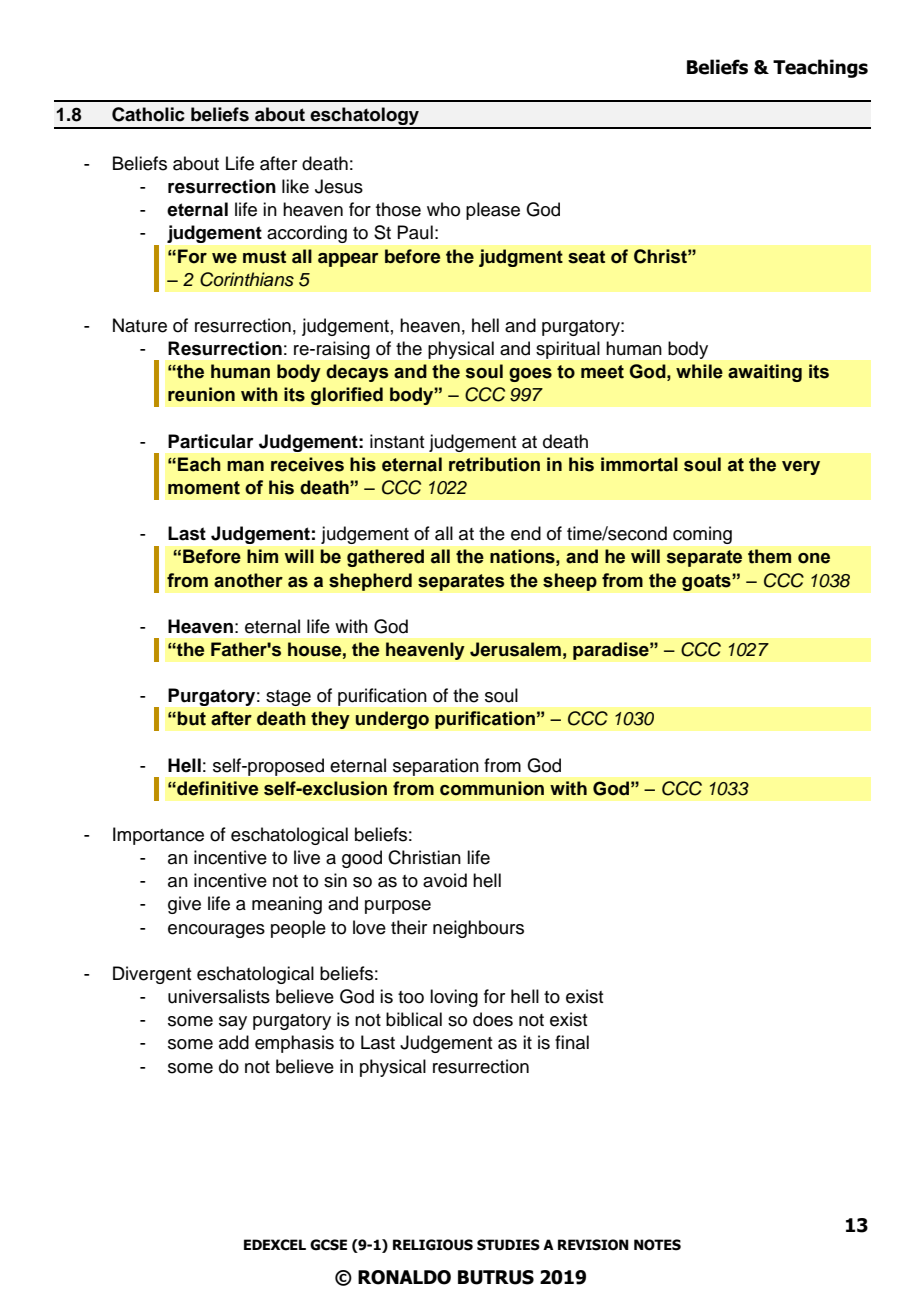 The height and width of the screenshot is (1308, 924). What do you see at coordinates (288, 698) in the screenshot?
I see `stage` at bounding box center [288, 698].
